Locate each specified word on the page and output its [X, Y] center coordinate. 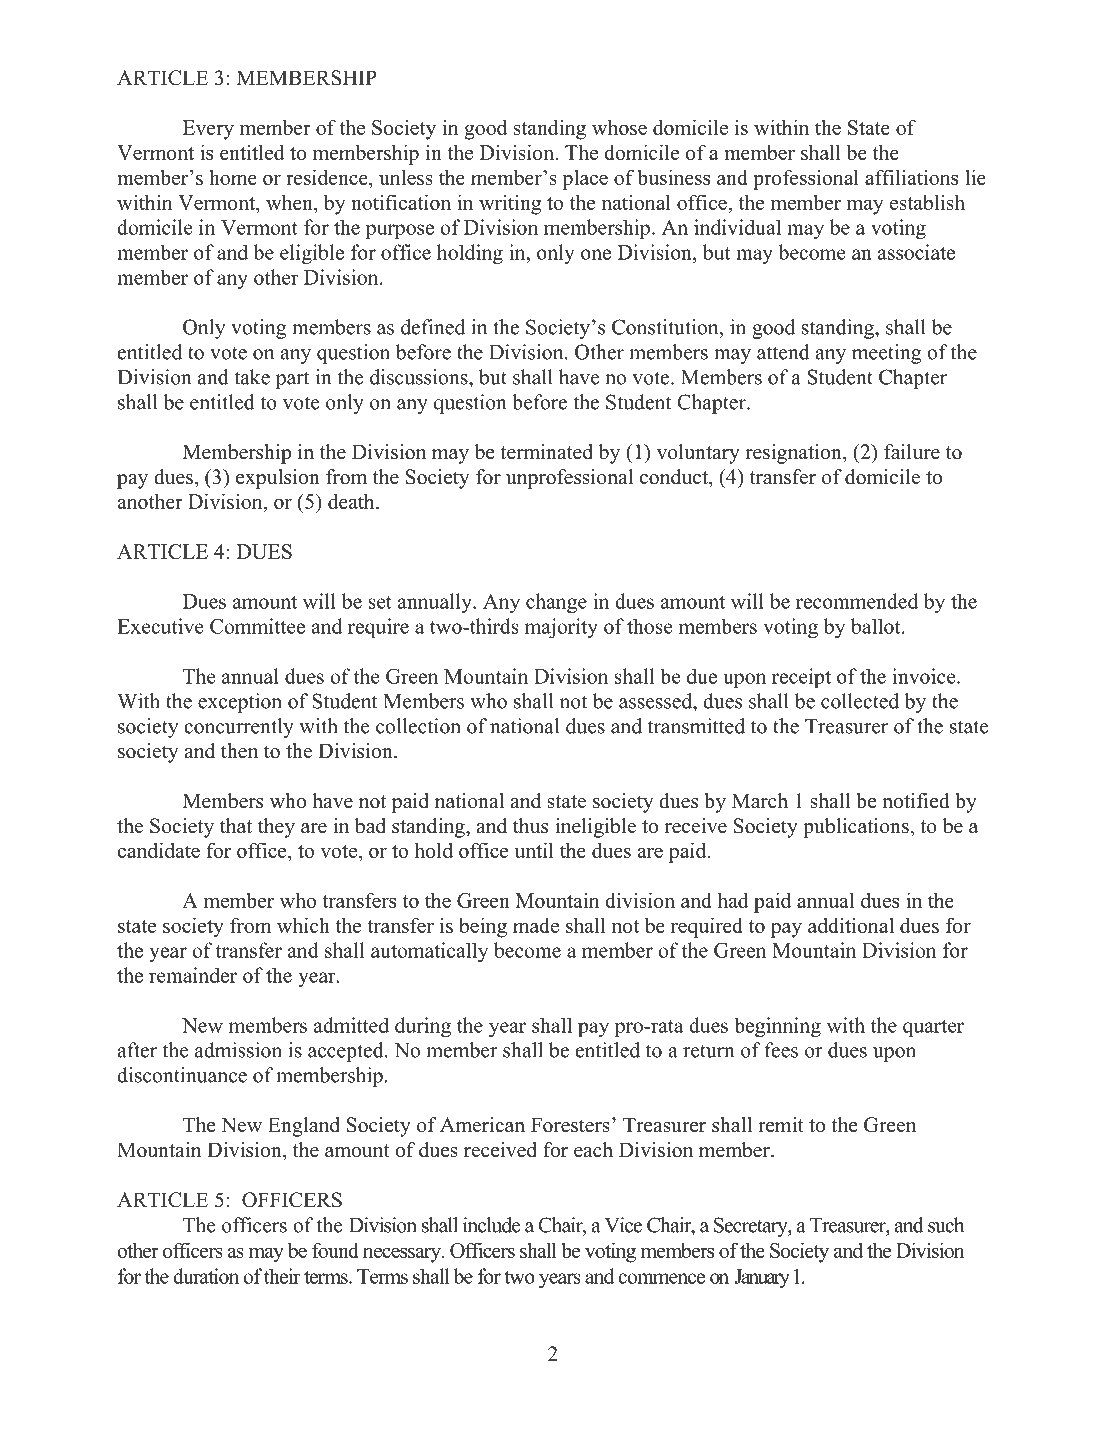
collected [860, 701]
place [585, 180]
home [233, 177]
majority [561, 628]
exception [240, 703]
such [946, 1225]
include [492, 1225]
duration [206, 1276]
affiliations [911, 177]
